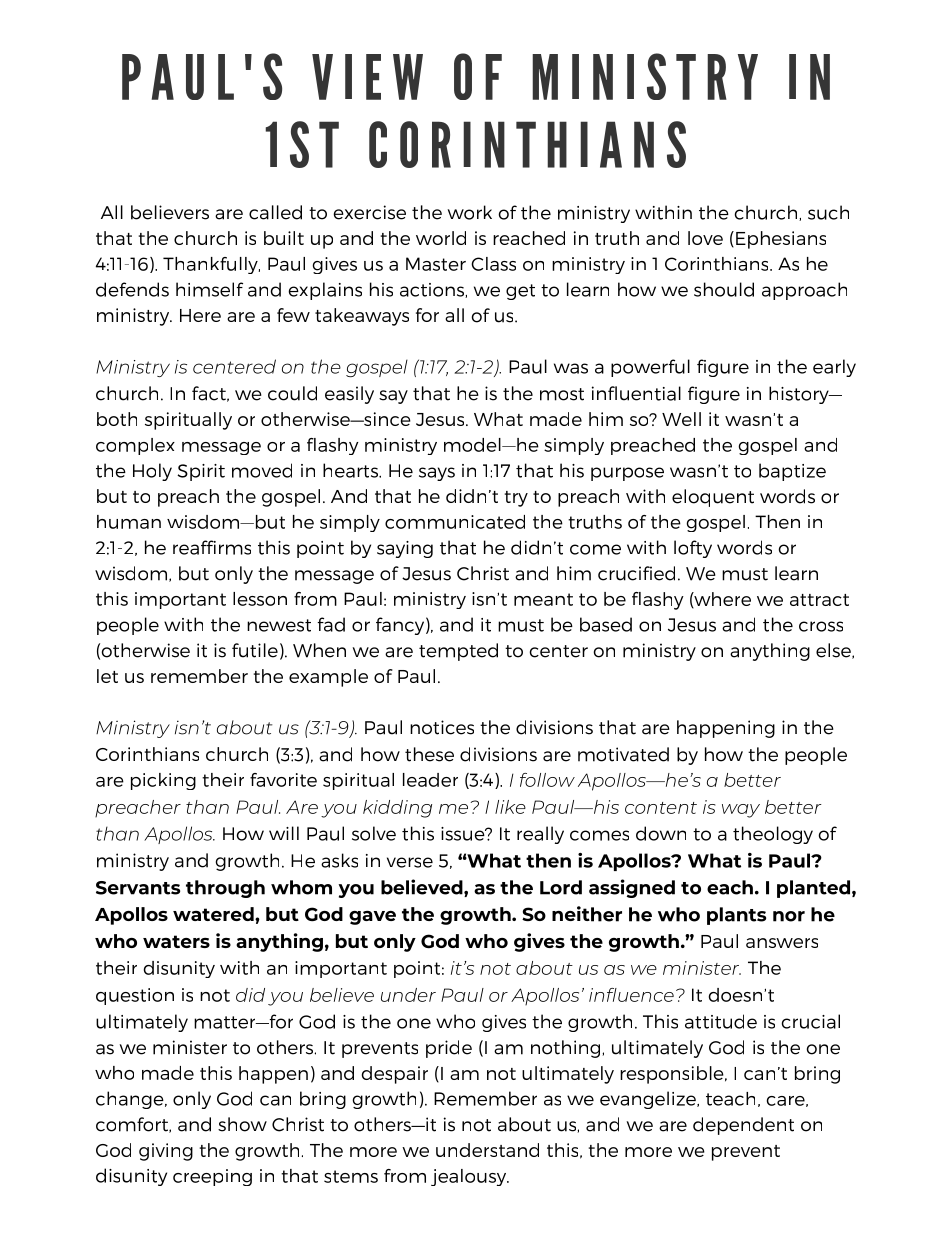 This image has height=1233, width=952. Describe the element at coordinates (166, 1152) in the image. I see `giving` at that location.
